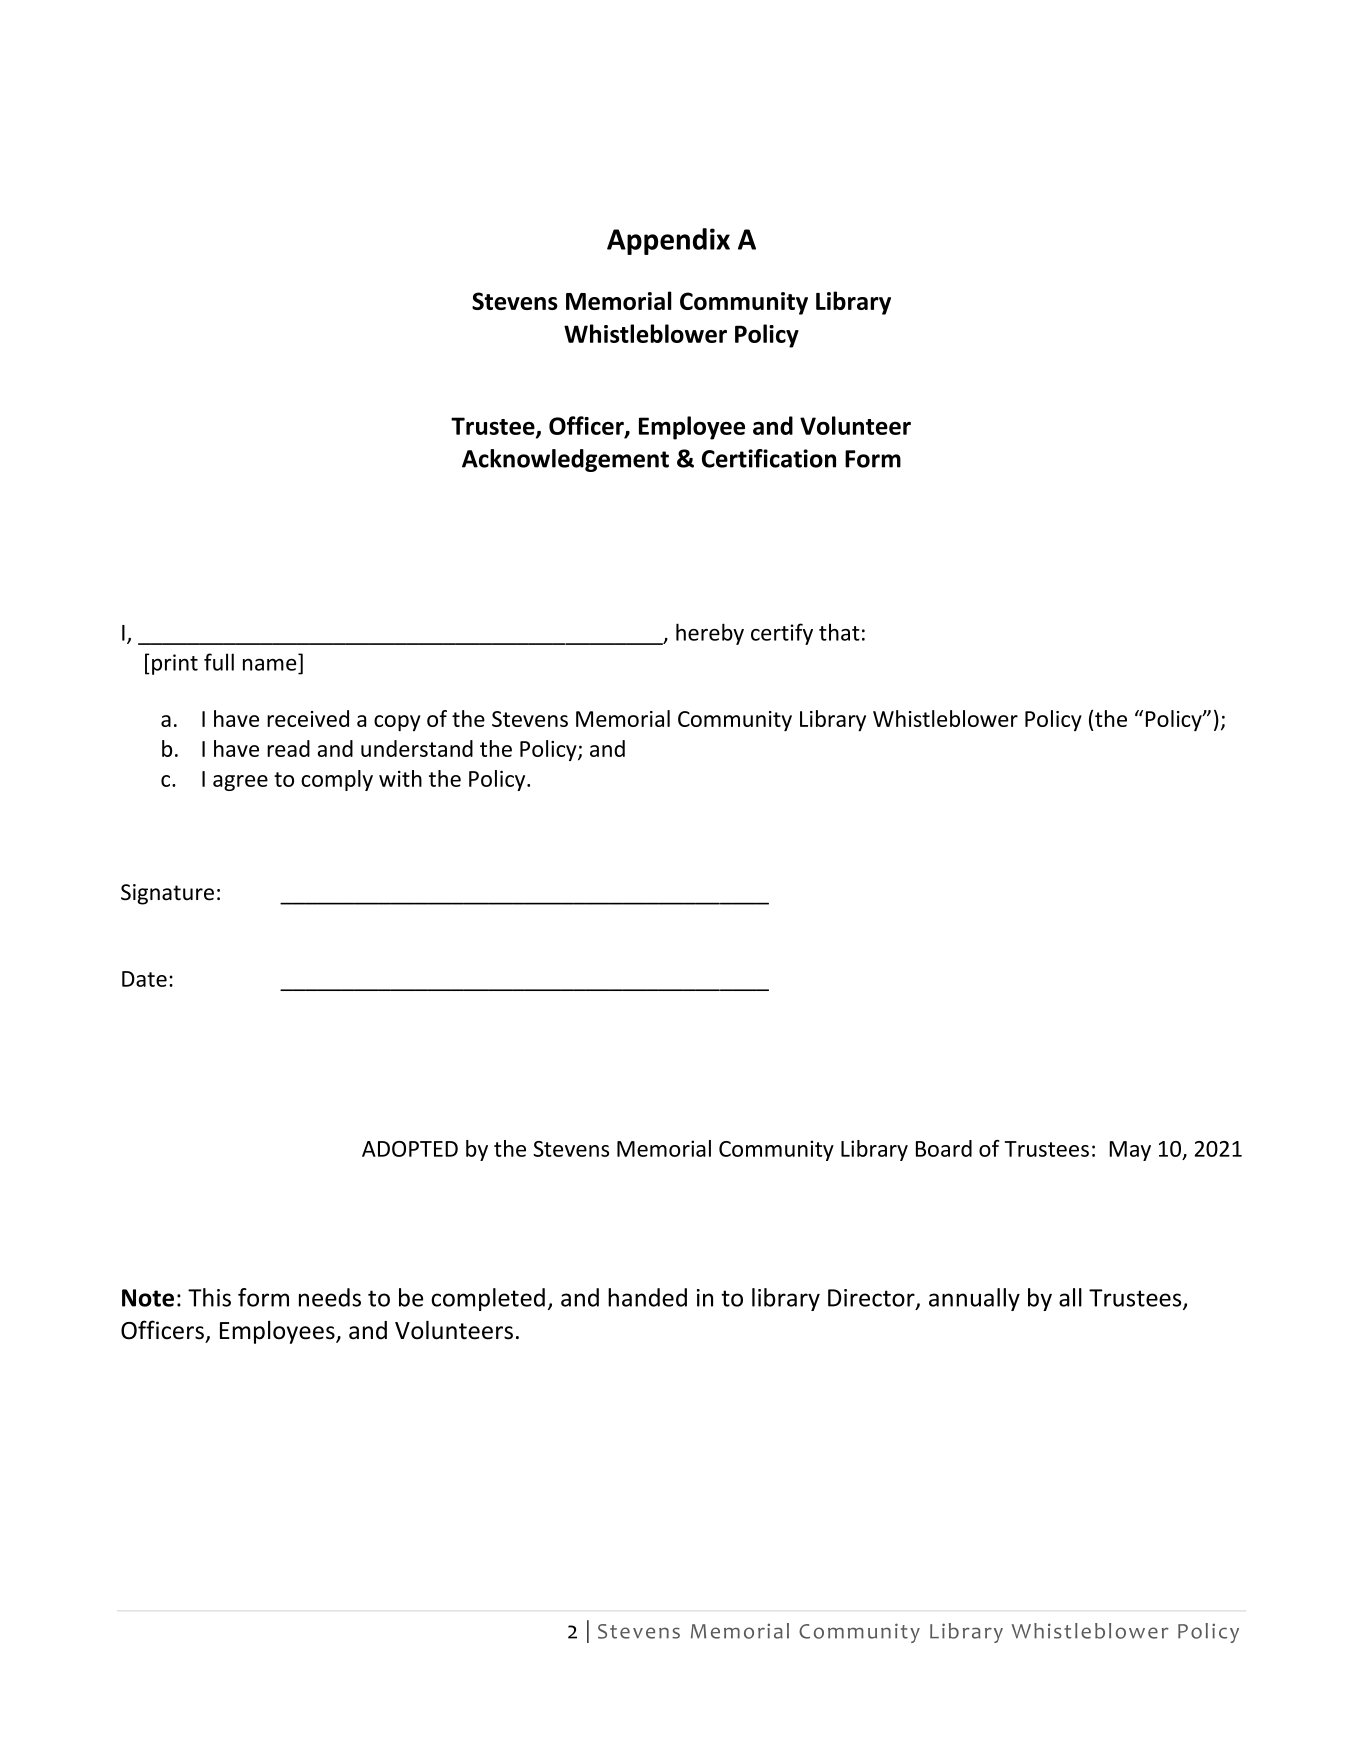 This image has height=1764, width=1363. I want to click on Signature, so click(167, 894).
